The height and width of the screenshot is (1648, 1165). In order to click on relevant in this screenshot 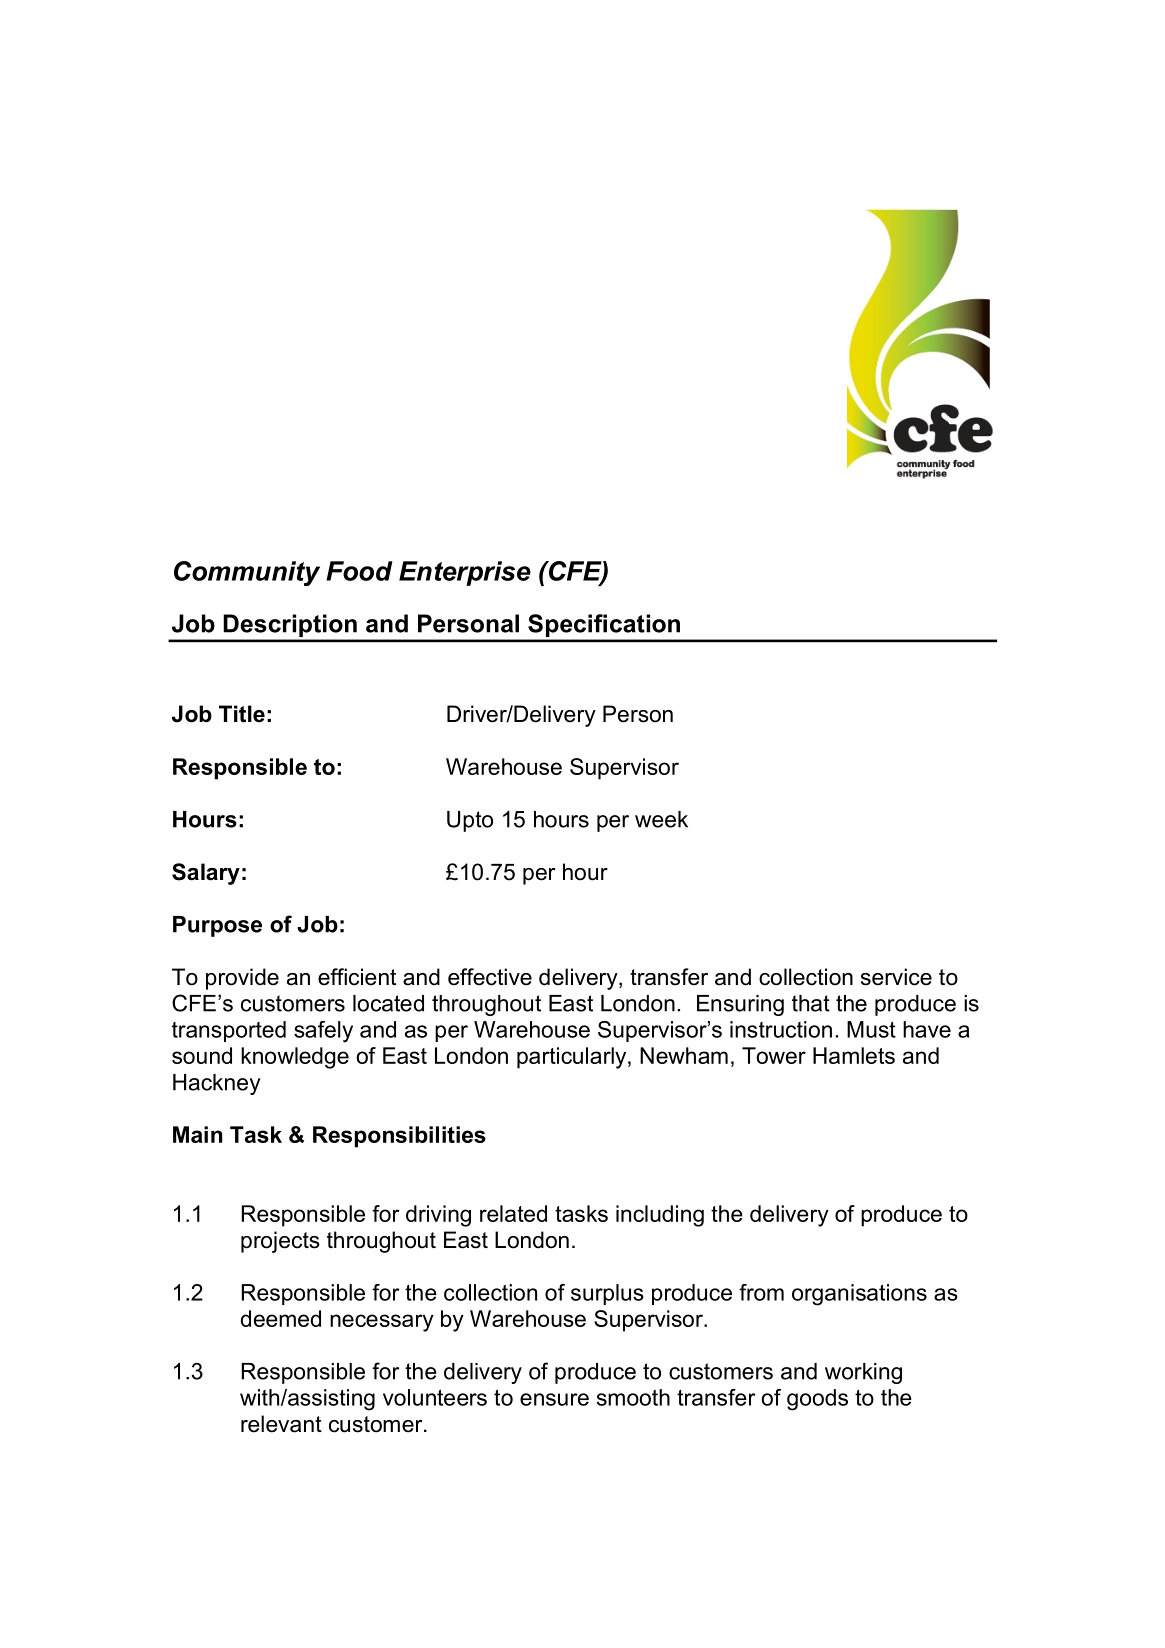, I will do `click(281, 1424)`.
